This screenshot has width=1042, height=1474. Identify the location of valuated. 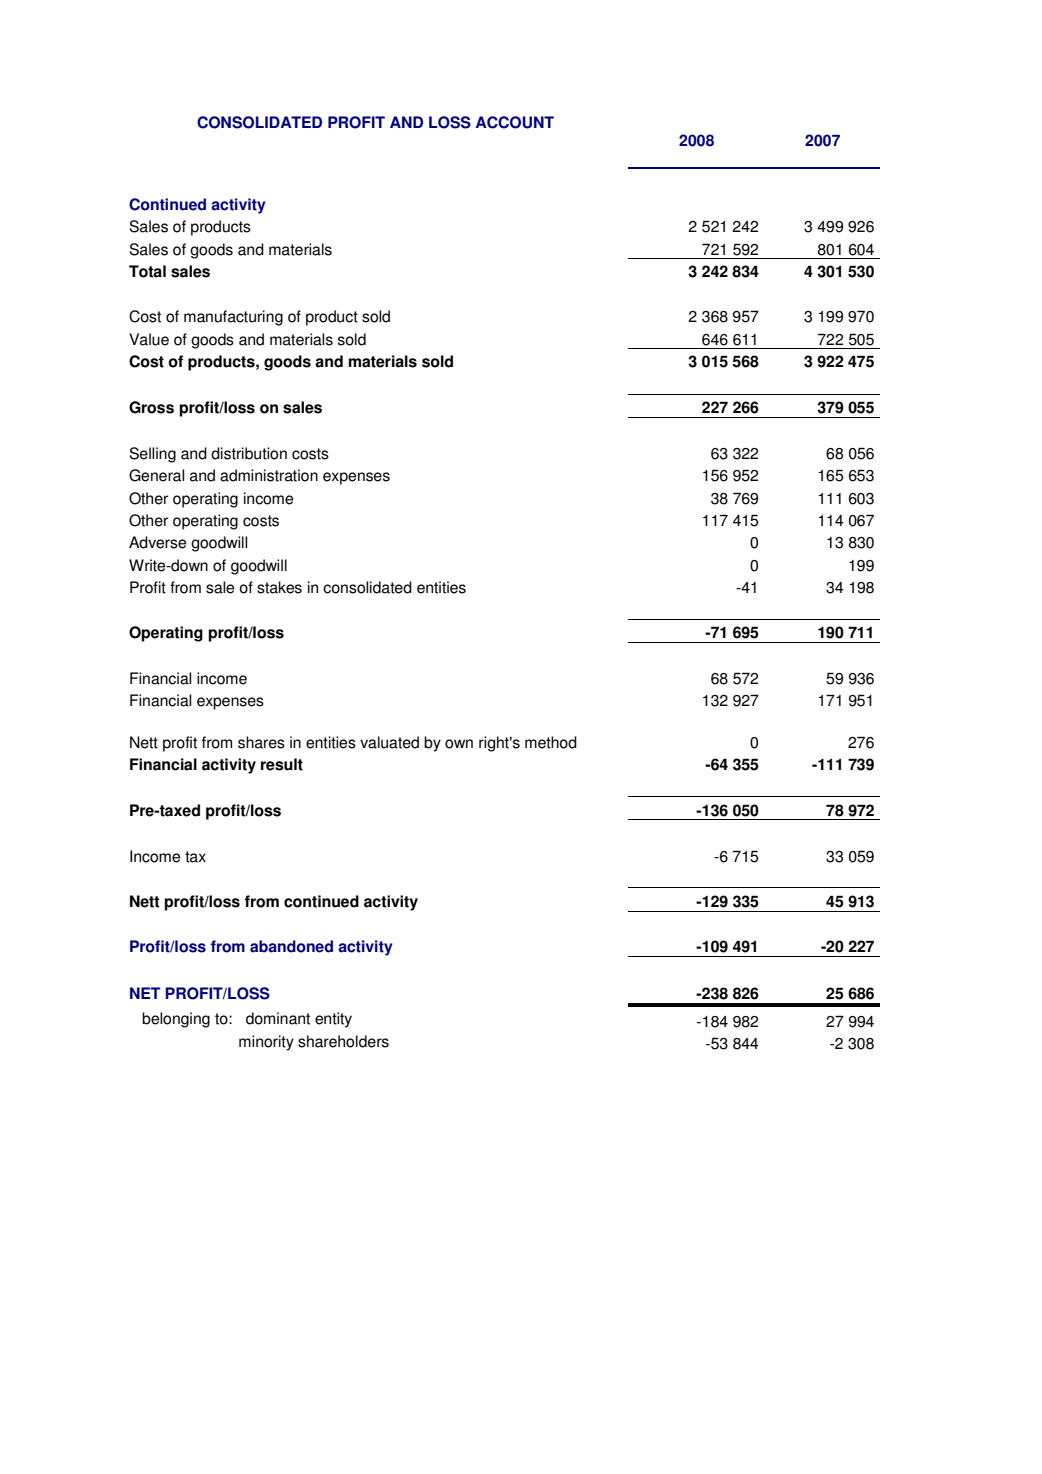
(389, 742).
